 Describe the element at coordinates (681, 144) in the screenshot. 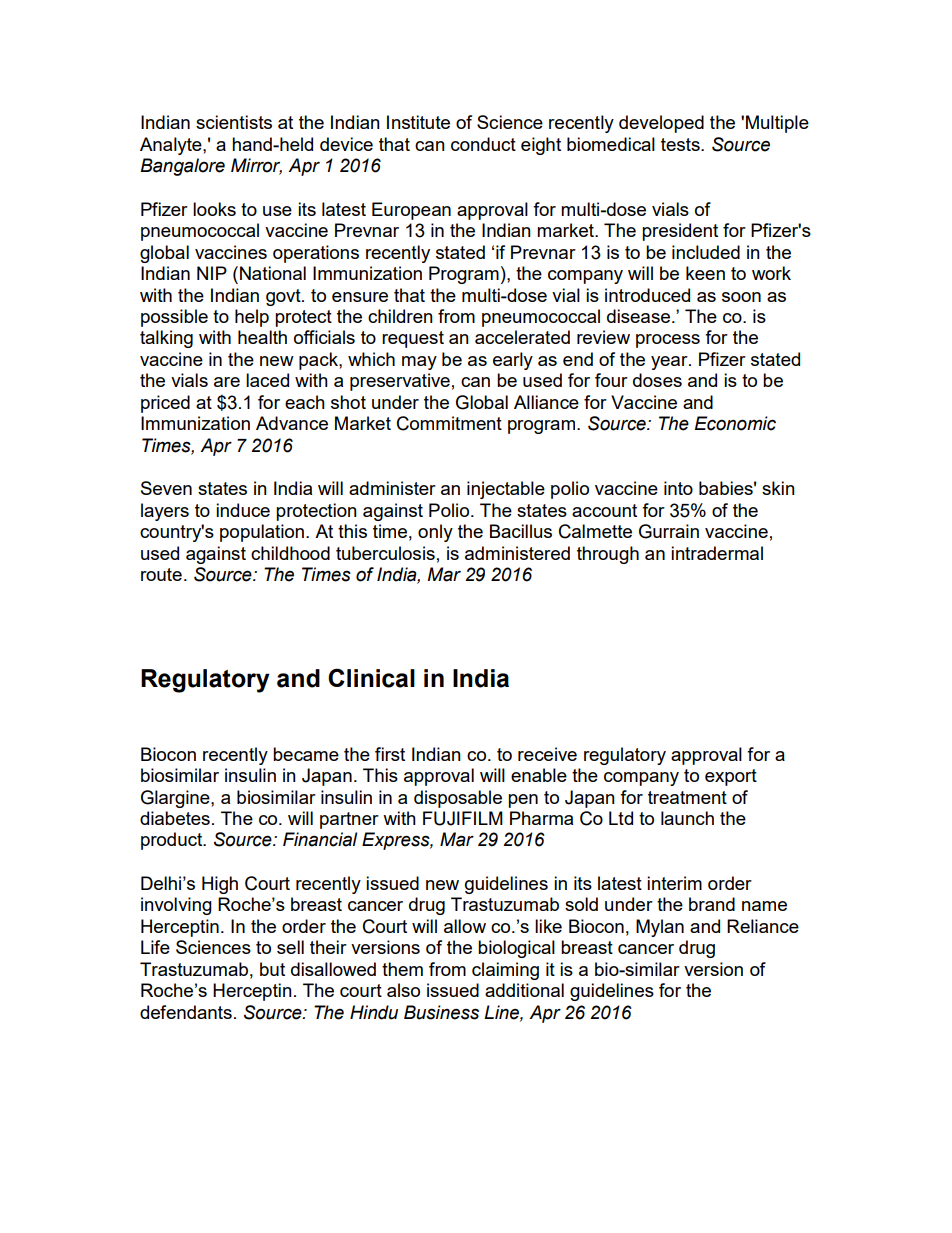

I see `tests` at that location.
